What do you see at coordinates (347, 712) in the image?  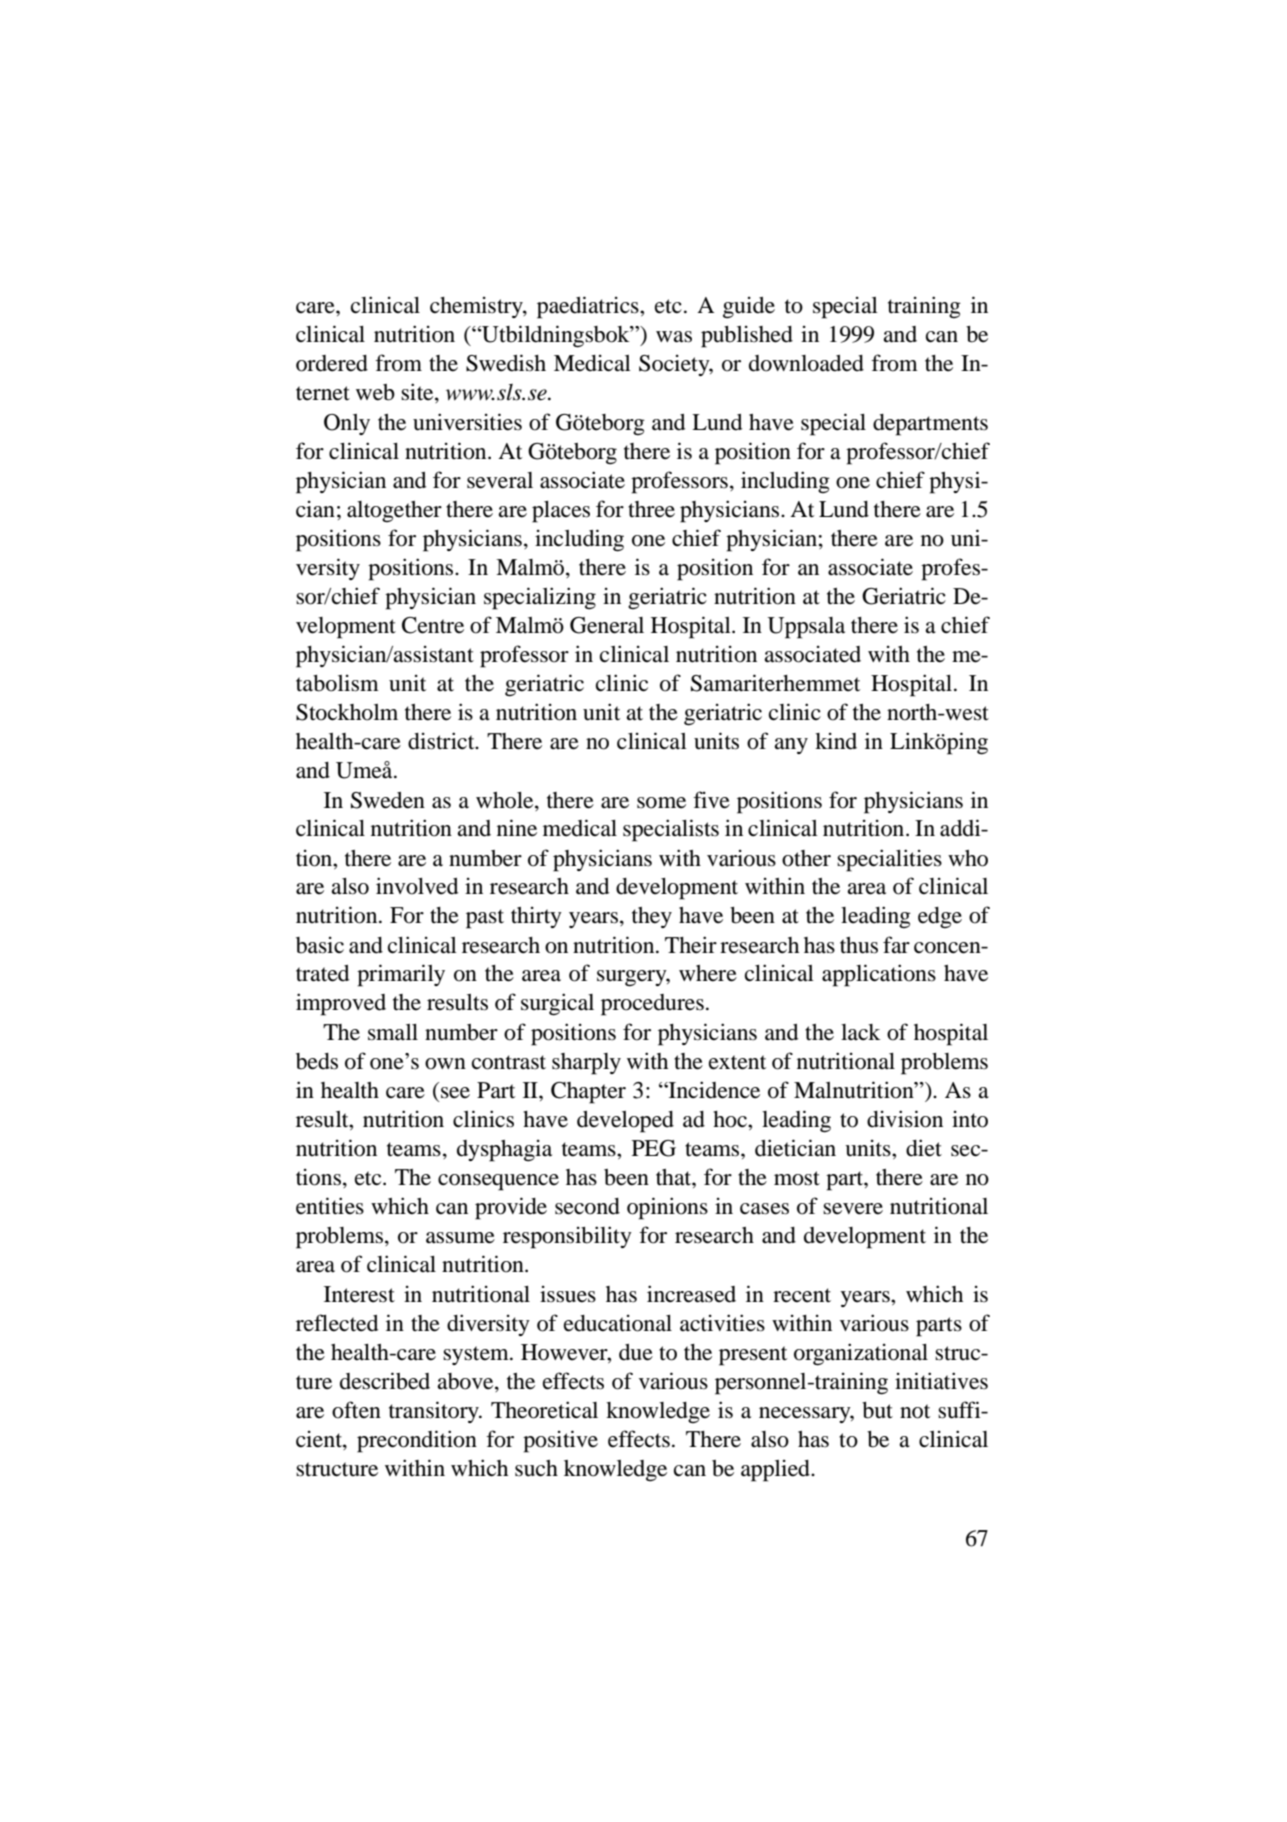 I see `Stockholm` at bounding box center [347, 712].
